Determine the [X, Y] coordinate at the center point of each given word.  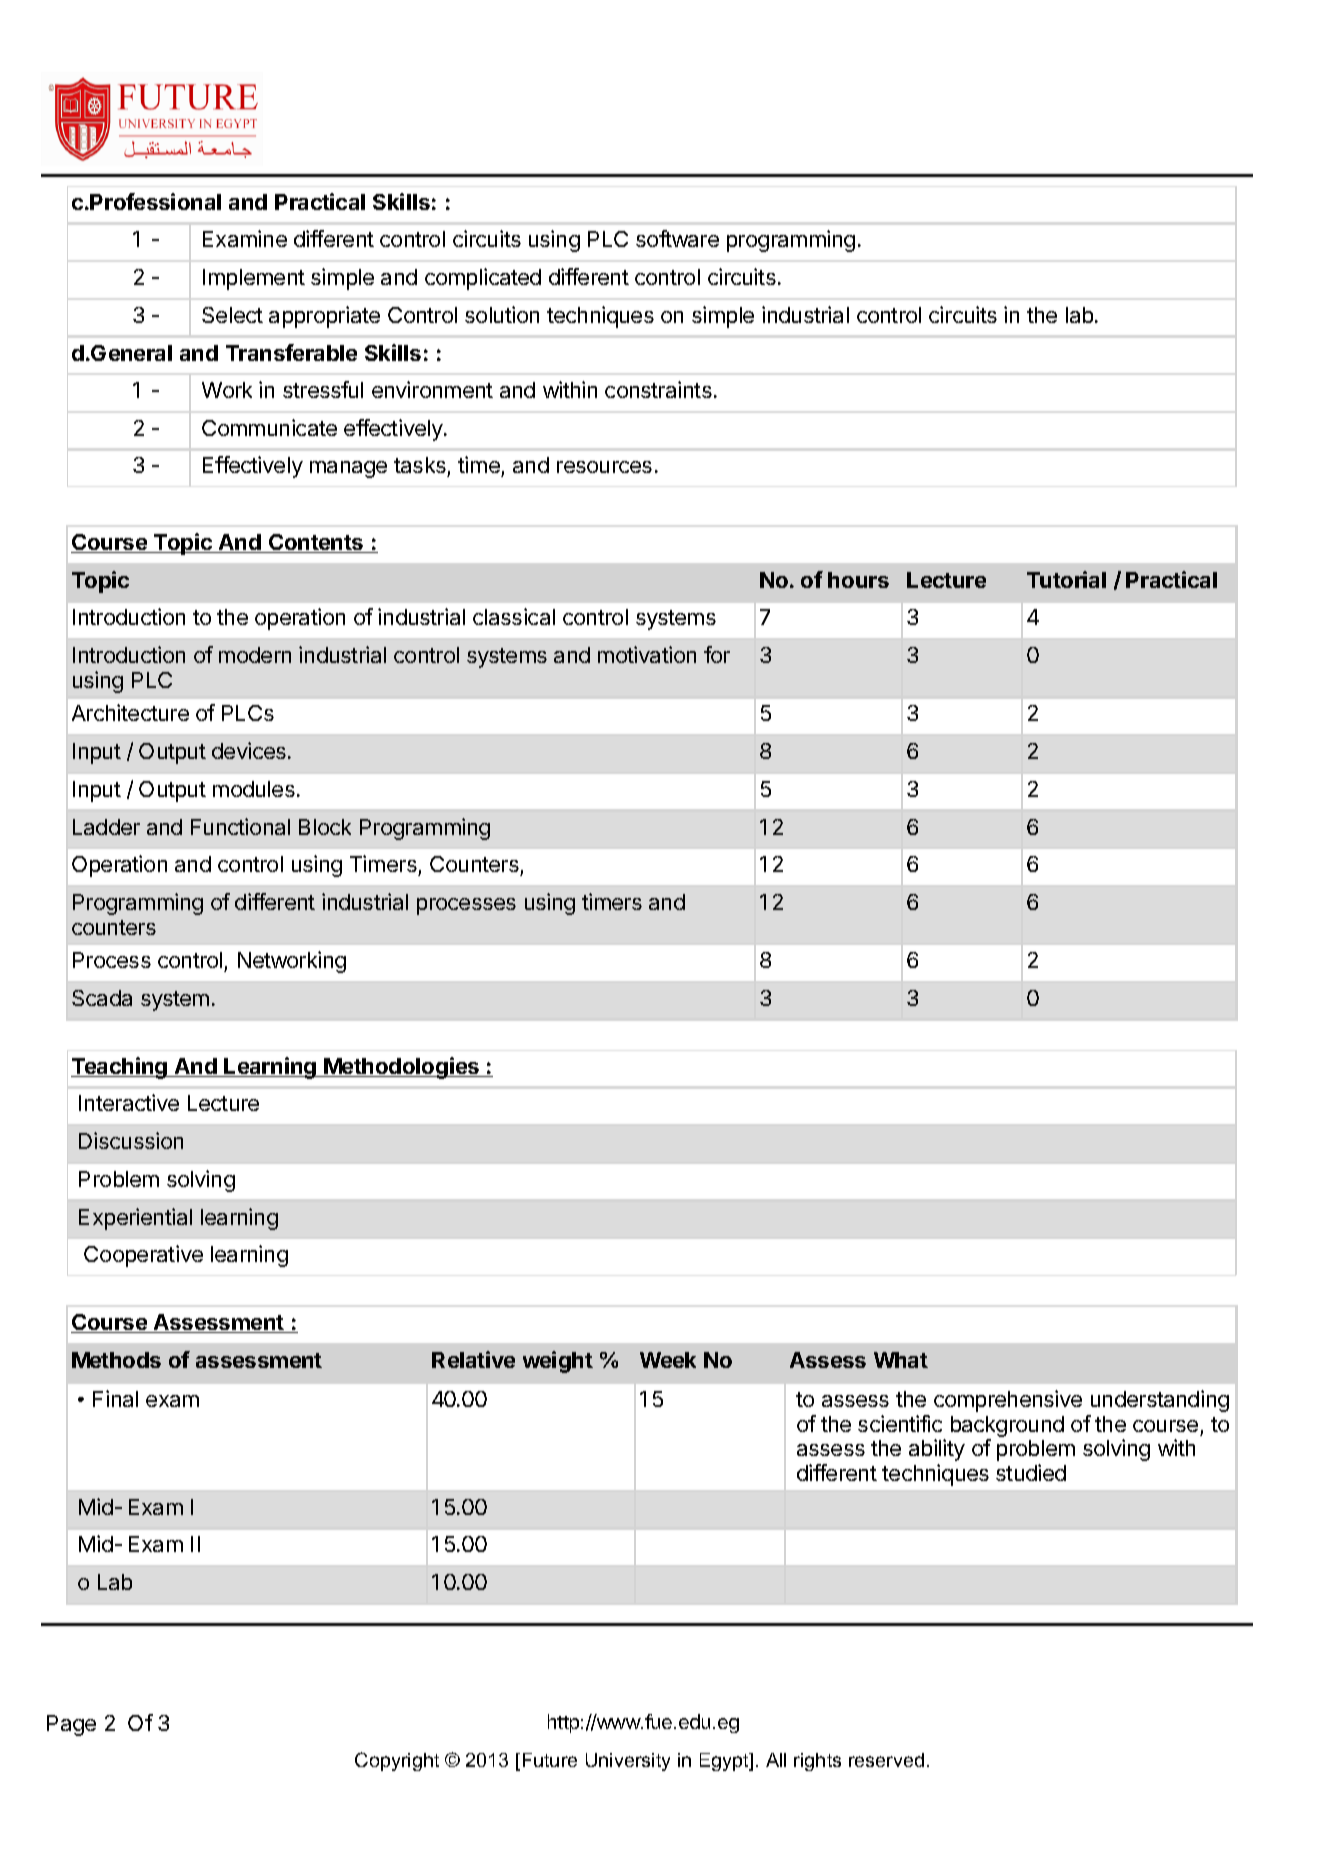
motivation [647, 654]
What [901, 1360]
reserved [886, 1760]
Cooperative [143, 1256]
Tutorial [1066, 579]
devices [249, 750]
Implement [254, 279]
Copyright [397, 1761]
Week [668, 1360]
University [628, 1762]
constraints [658, 389]
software [677, 238]
